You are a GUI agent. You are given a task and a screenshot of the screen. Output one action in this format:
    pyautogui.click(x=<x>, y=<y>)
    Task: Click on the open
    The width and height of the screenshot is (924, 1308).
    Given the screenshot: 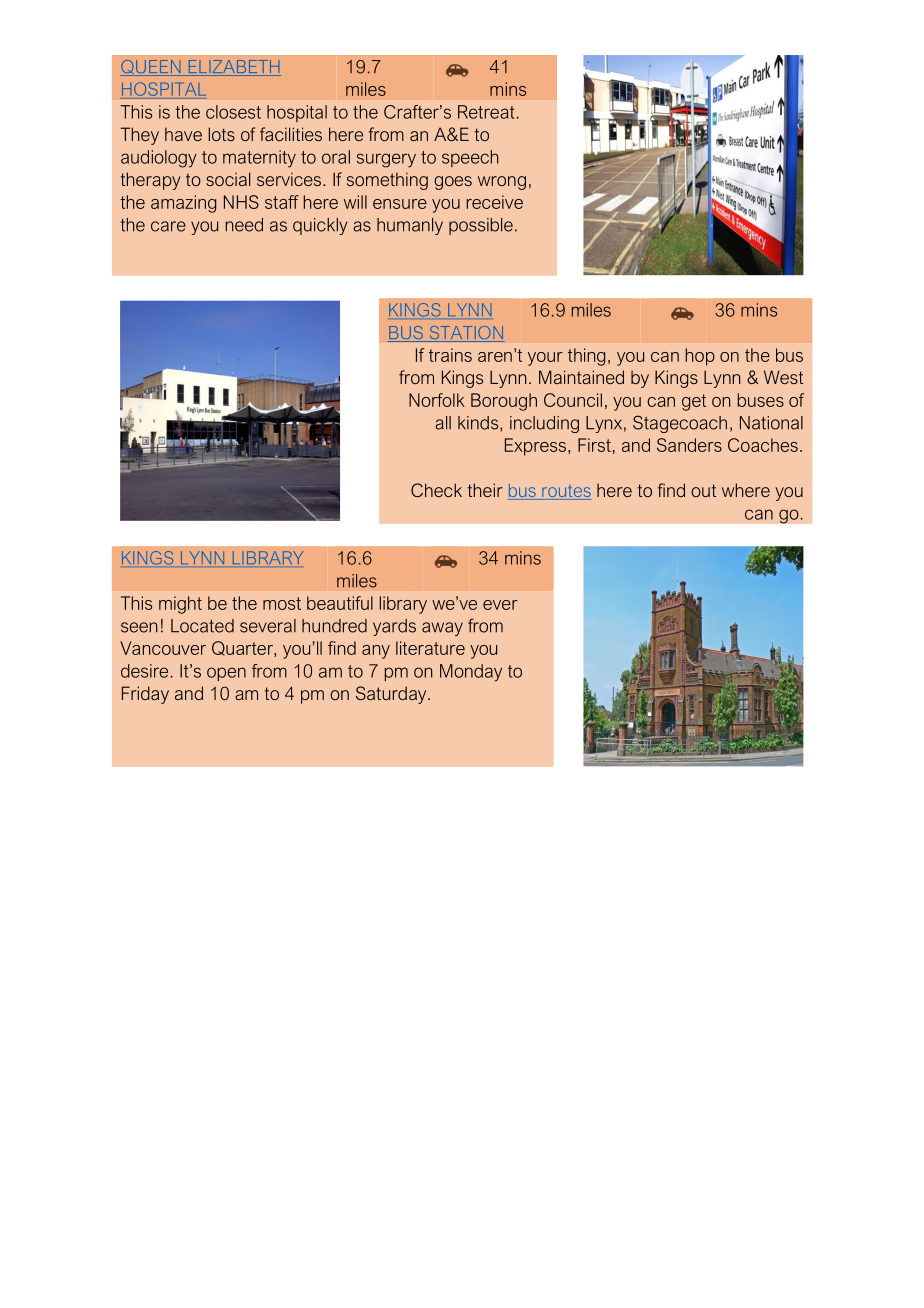 What is the action you would take?
    pyautogui.click(x=226, y=674)
